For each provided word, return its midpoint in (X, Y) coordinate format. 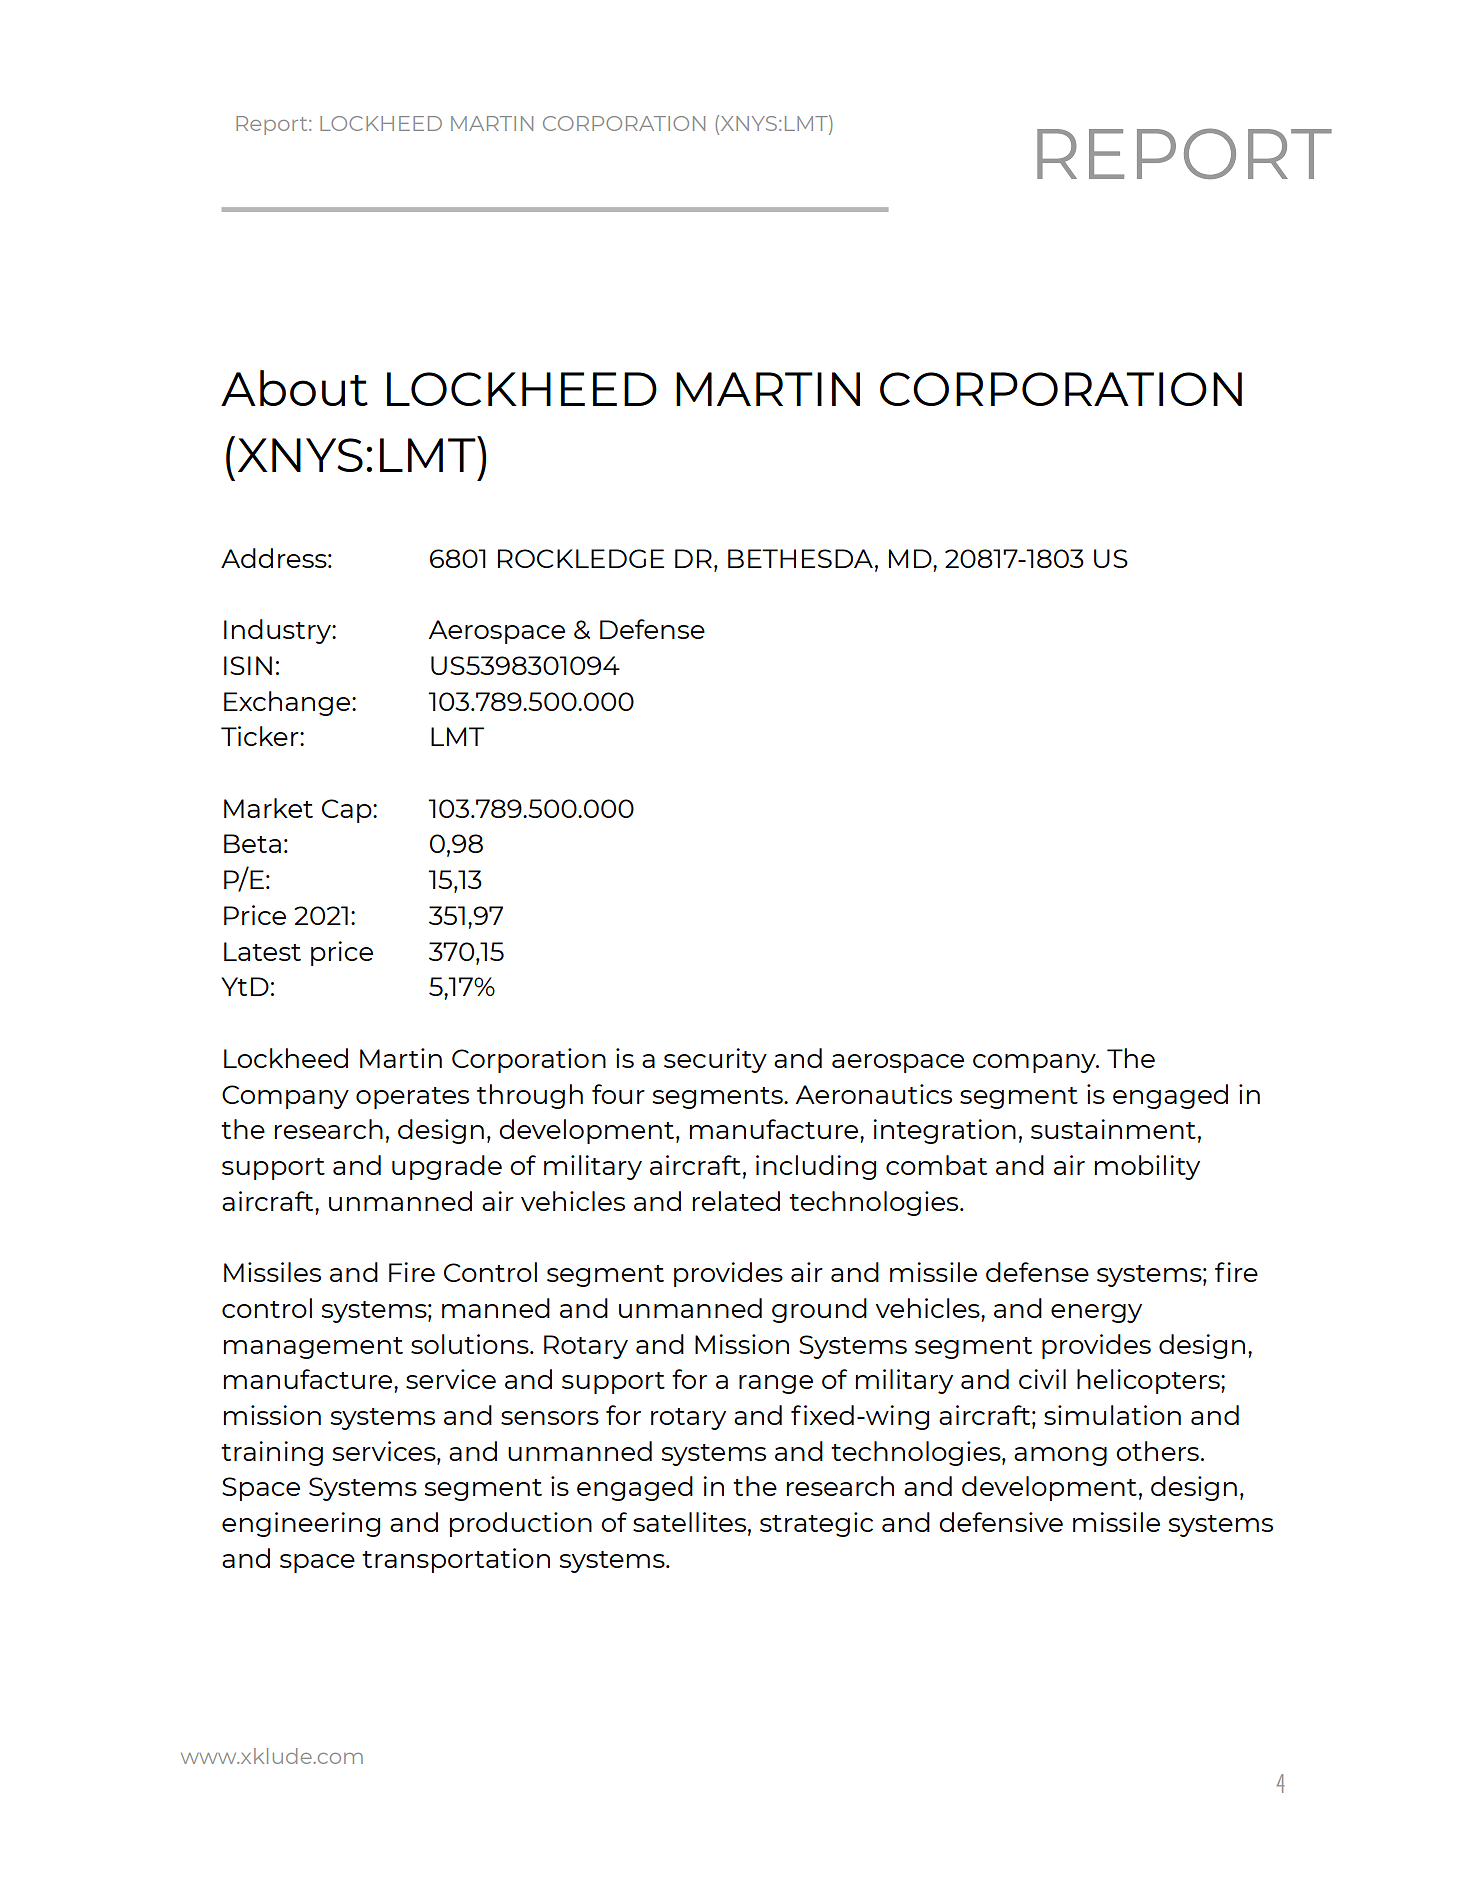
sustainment (1113, 1129)
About (294, 388)
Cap (348, 811)
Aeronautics (873, 1094)
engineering (301, 1524)
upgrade (447, 1167)
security (715, 1060)
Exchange (288, 703)
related (736, 1201)
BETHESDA (800, 558)
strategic (816, 1524)
